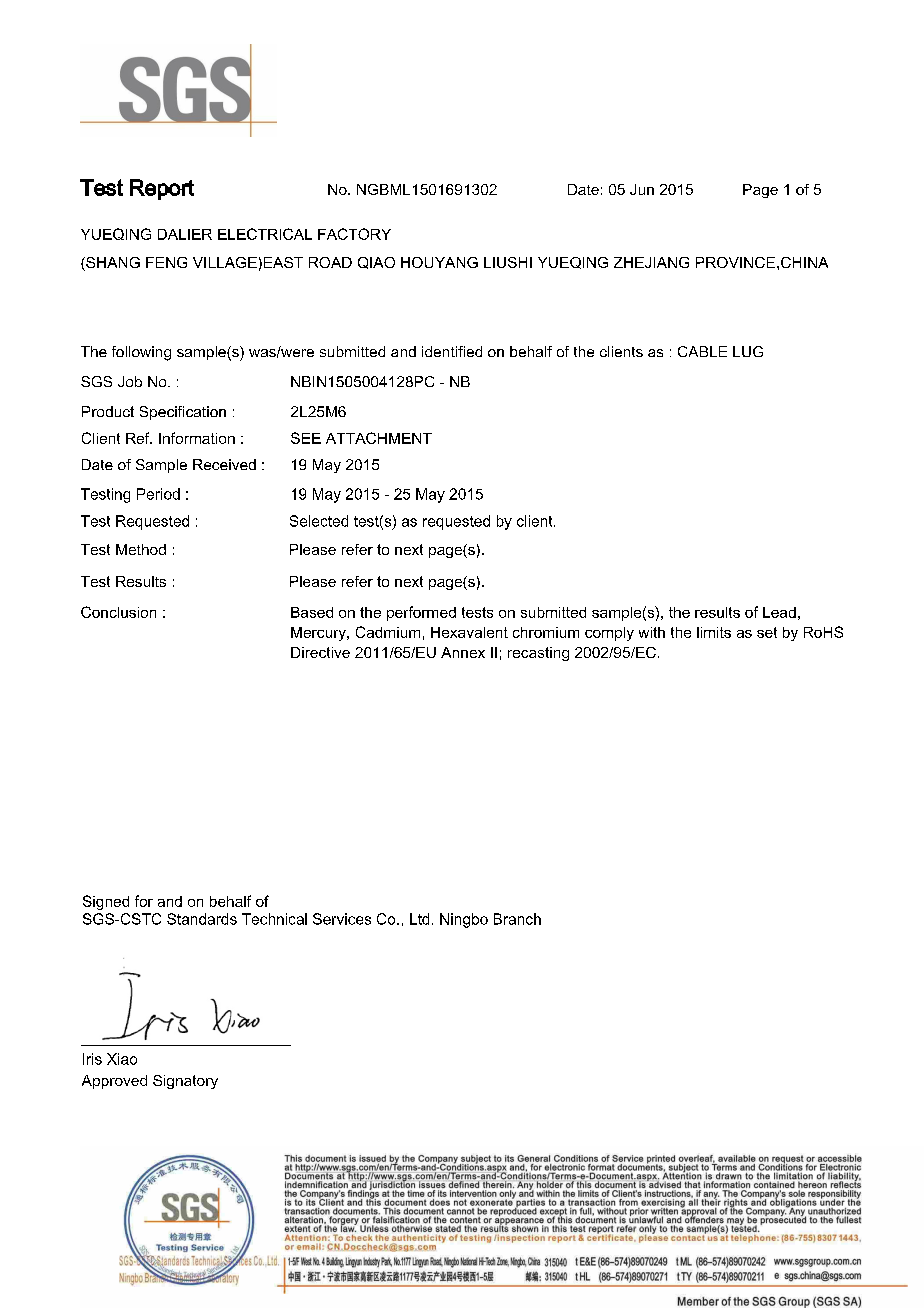  I want to click on Conclusion, so click(118, 612).
